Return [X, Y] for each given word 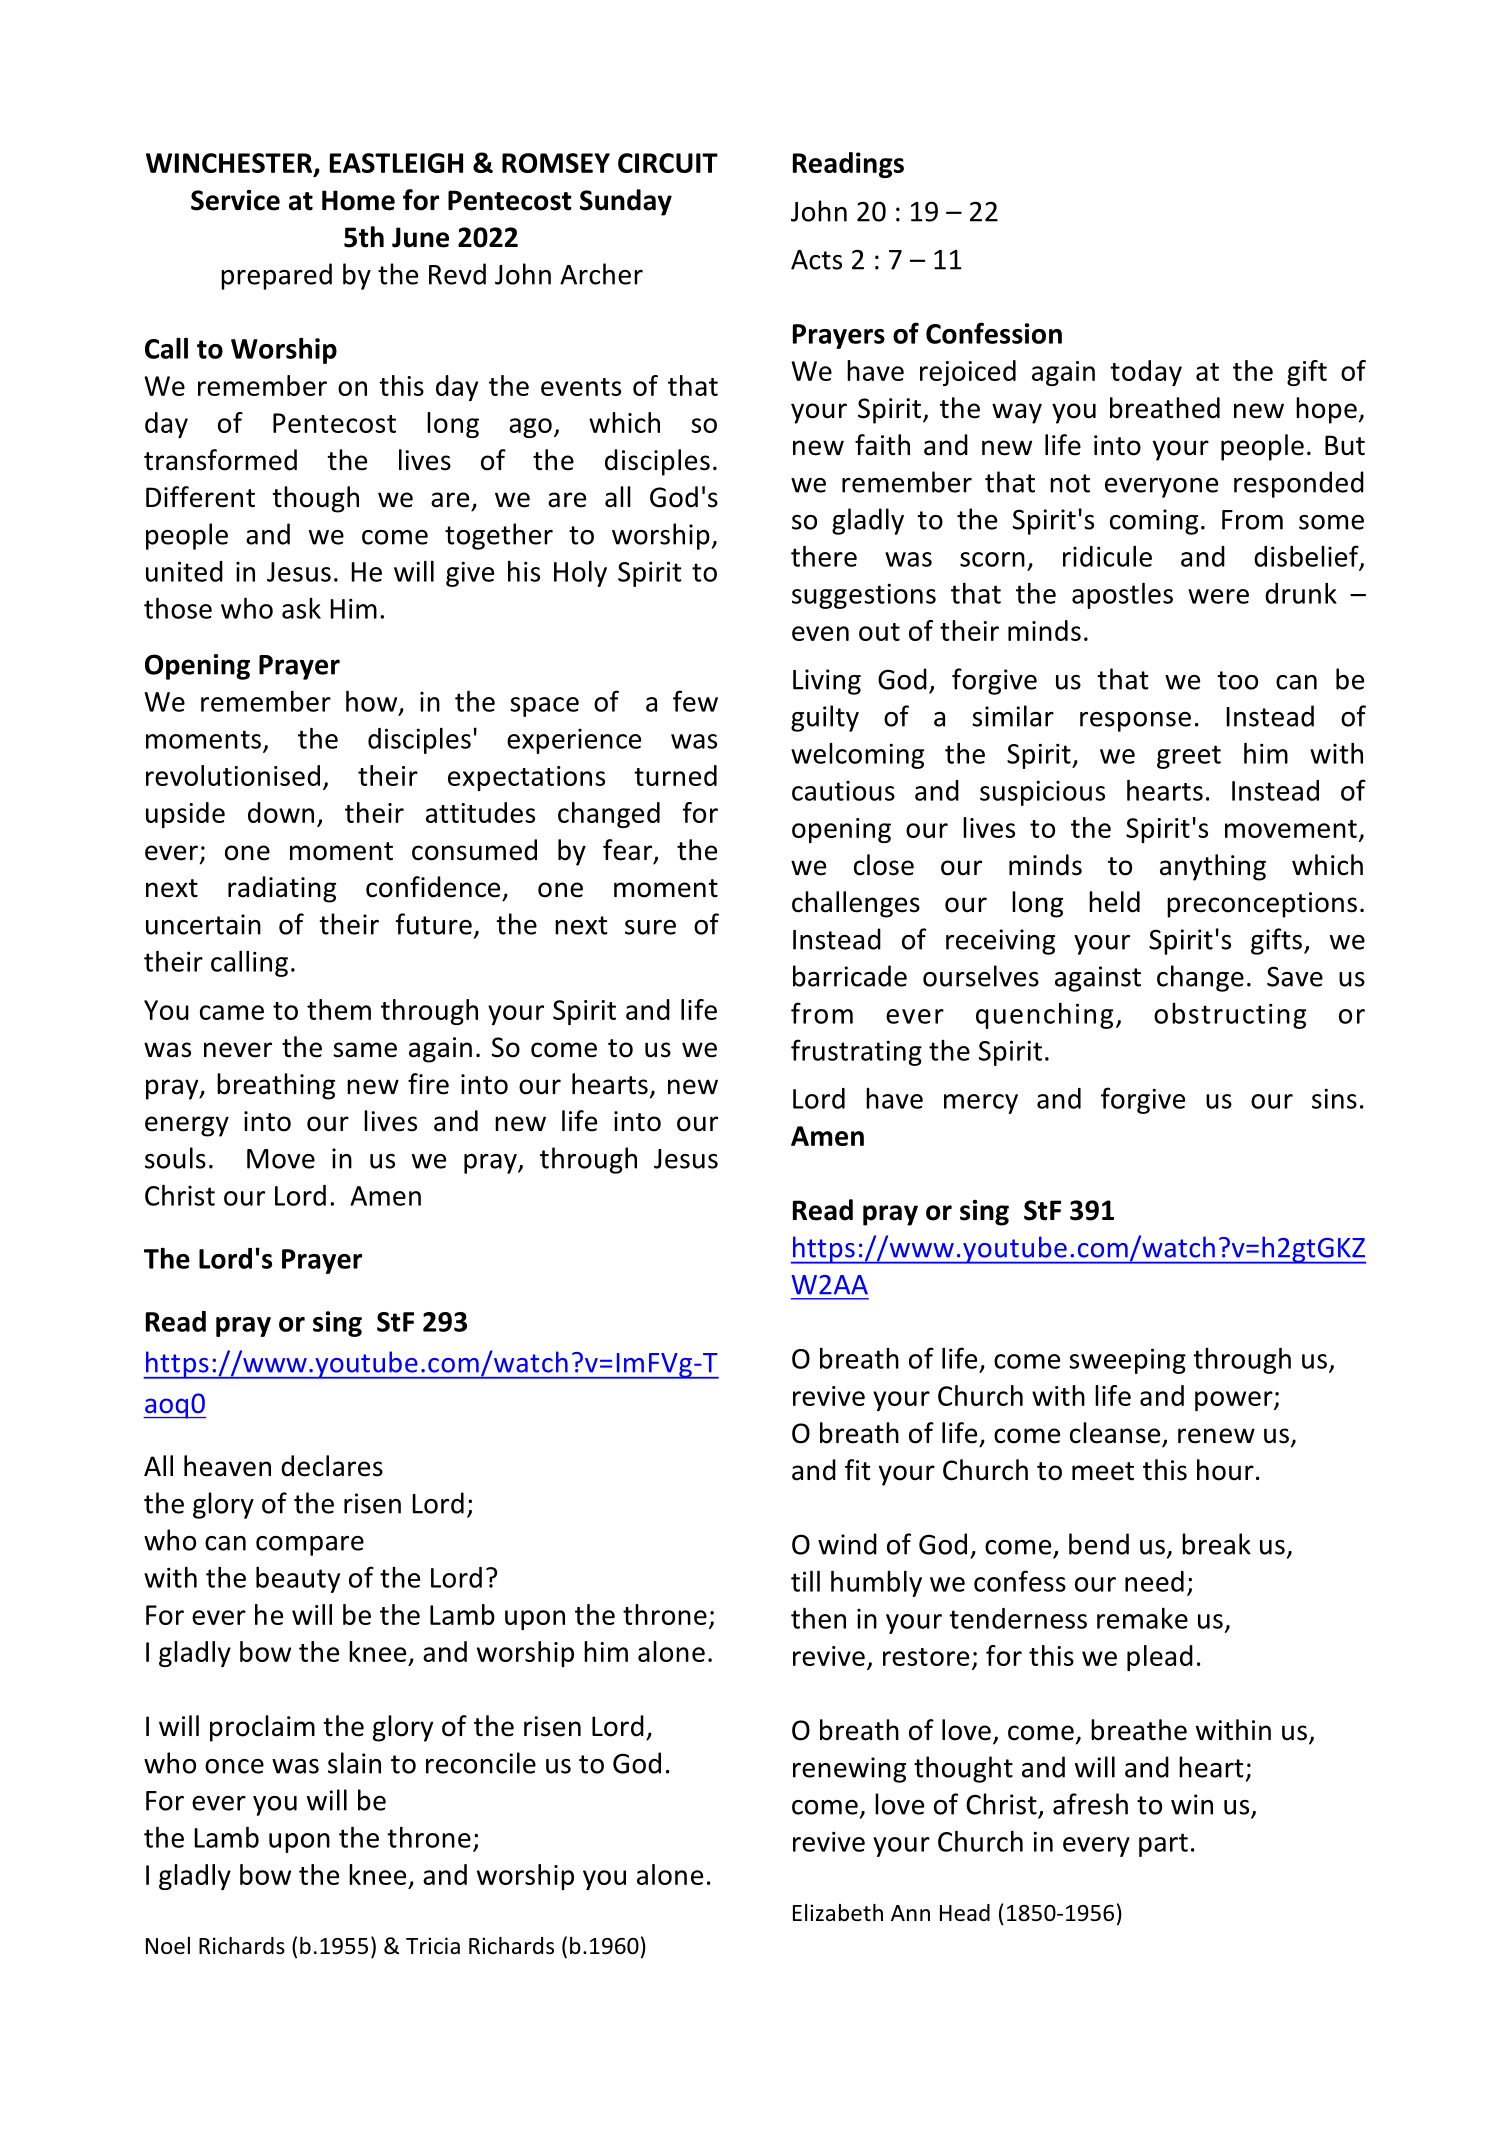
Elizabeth [838, 1913]
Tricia [433, 1946]
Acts [816, 260]
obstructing [1230, 1016]
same [365, 1050]
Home [358, 200]
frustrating [856, 1052]
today [1146, 373]
